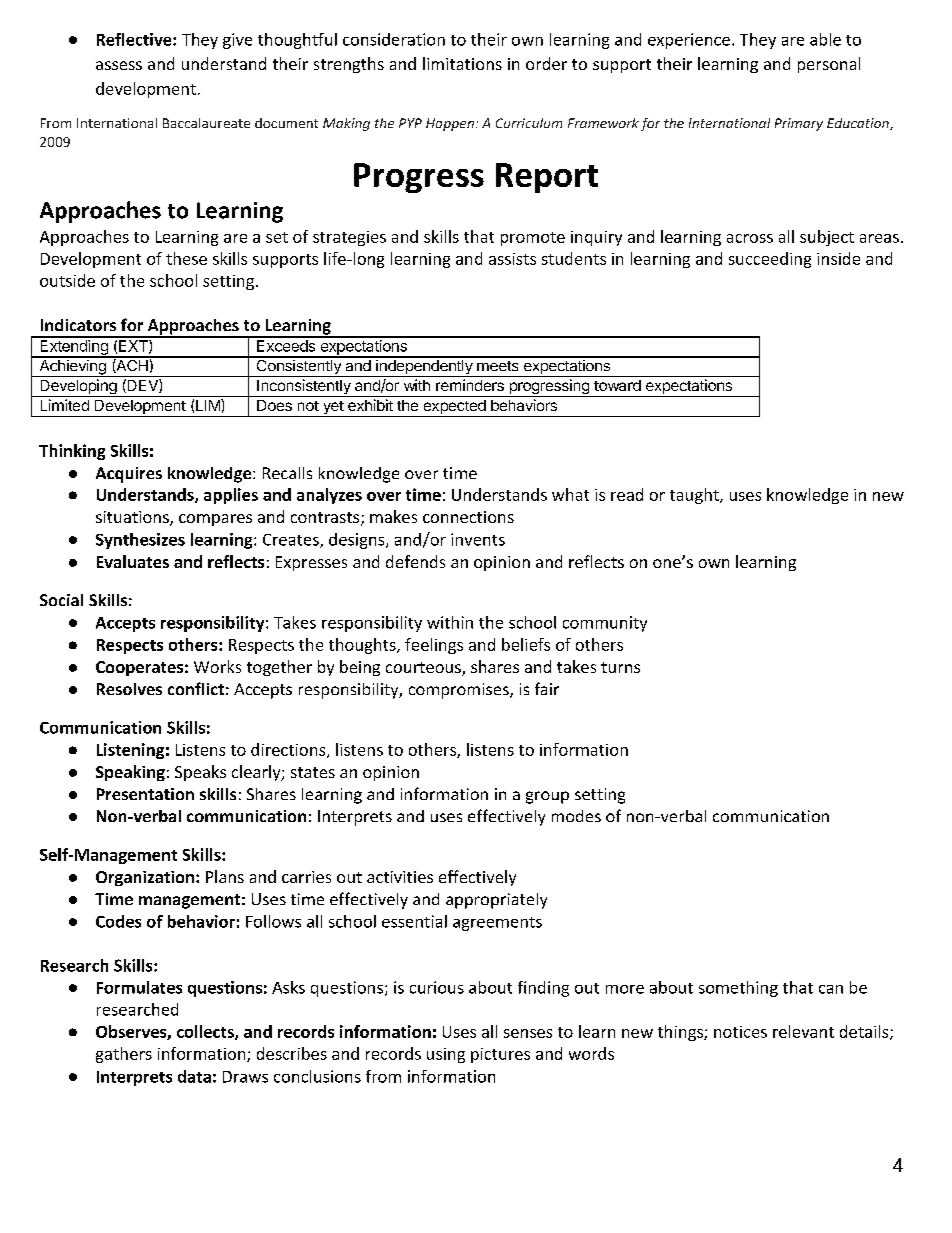 This image has width=952, height=1233. What do you see at coordinates (124, 1055) in the image?
I see `gathers` at bounding box center [124, 1055].
